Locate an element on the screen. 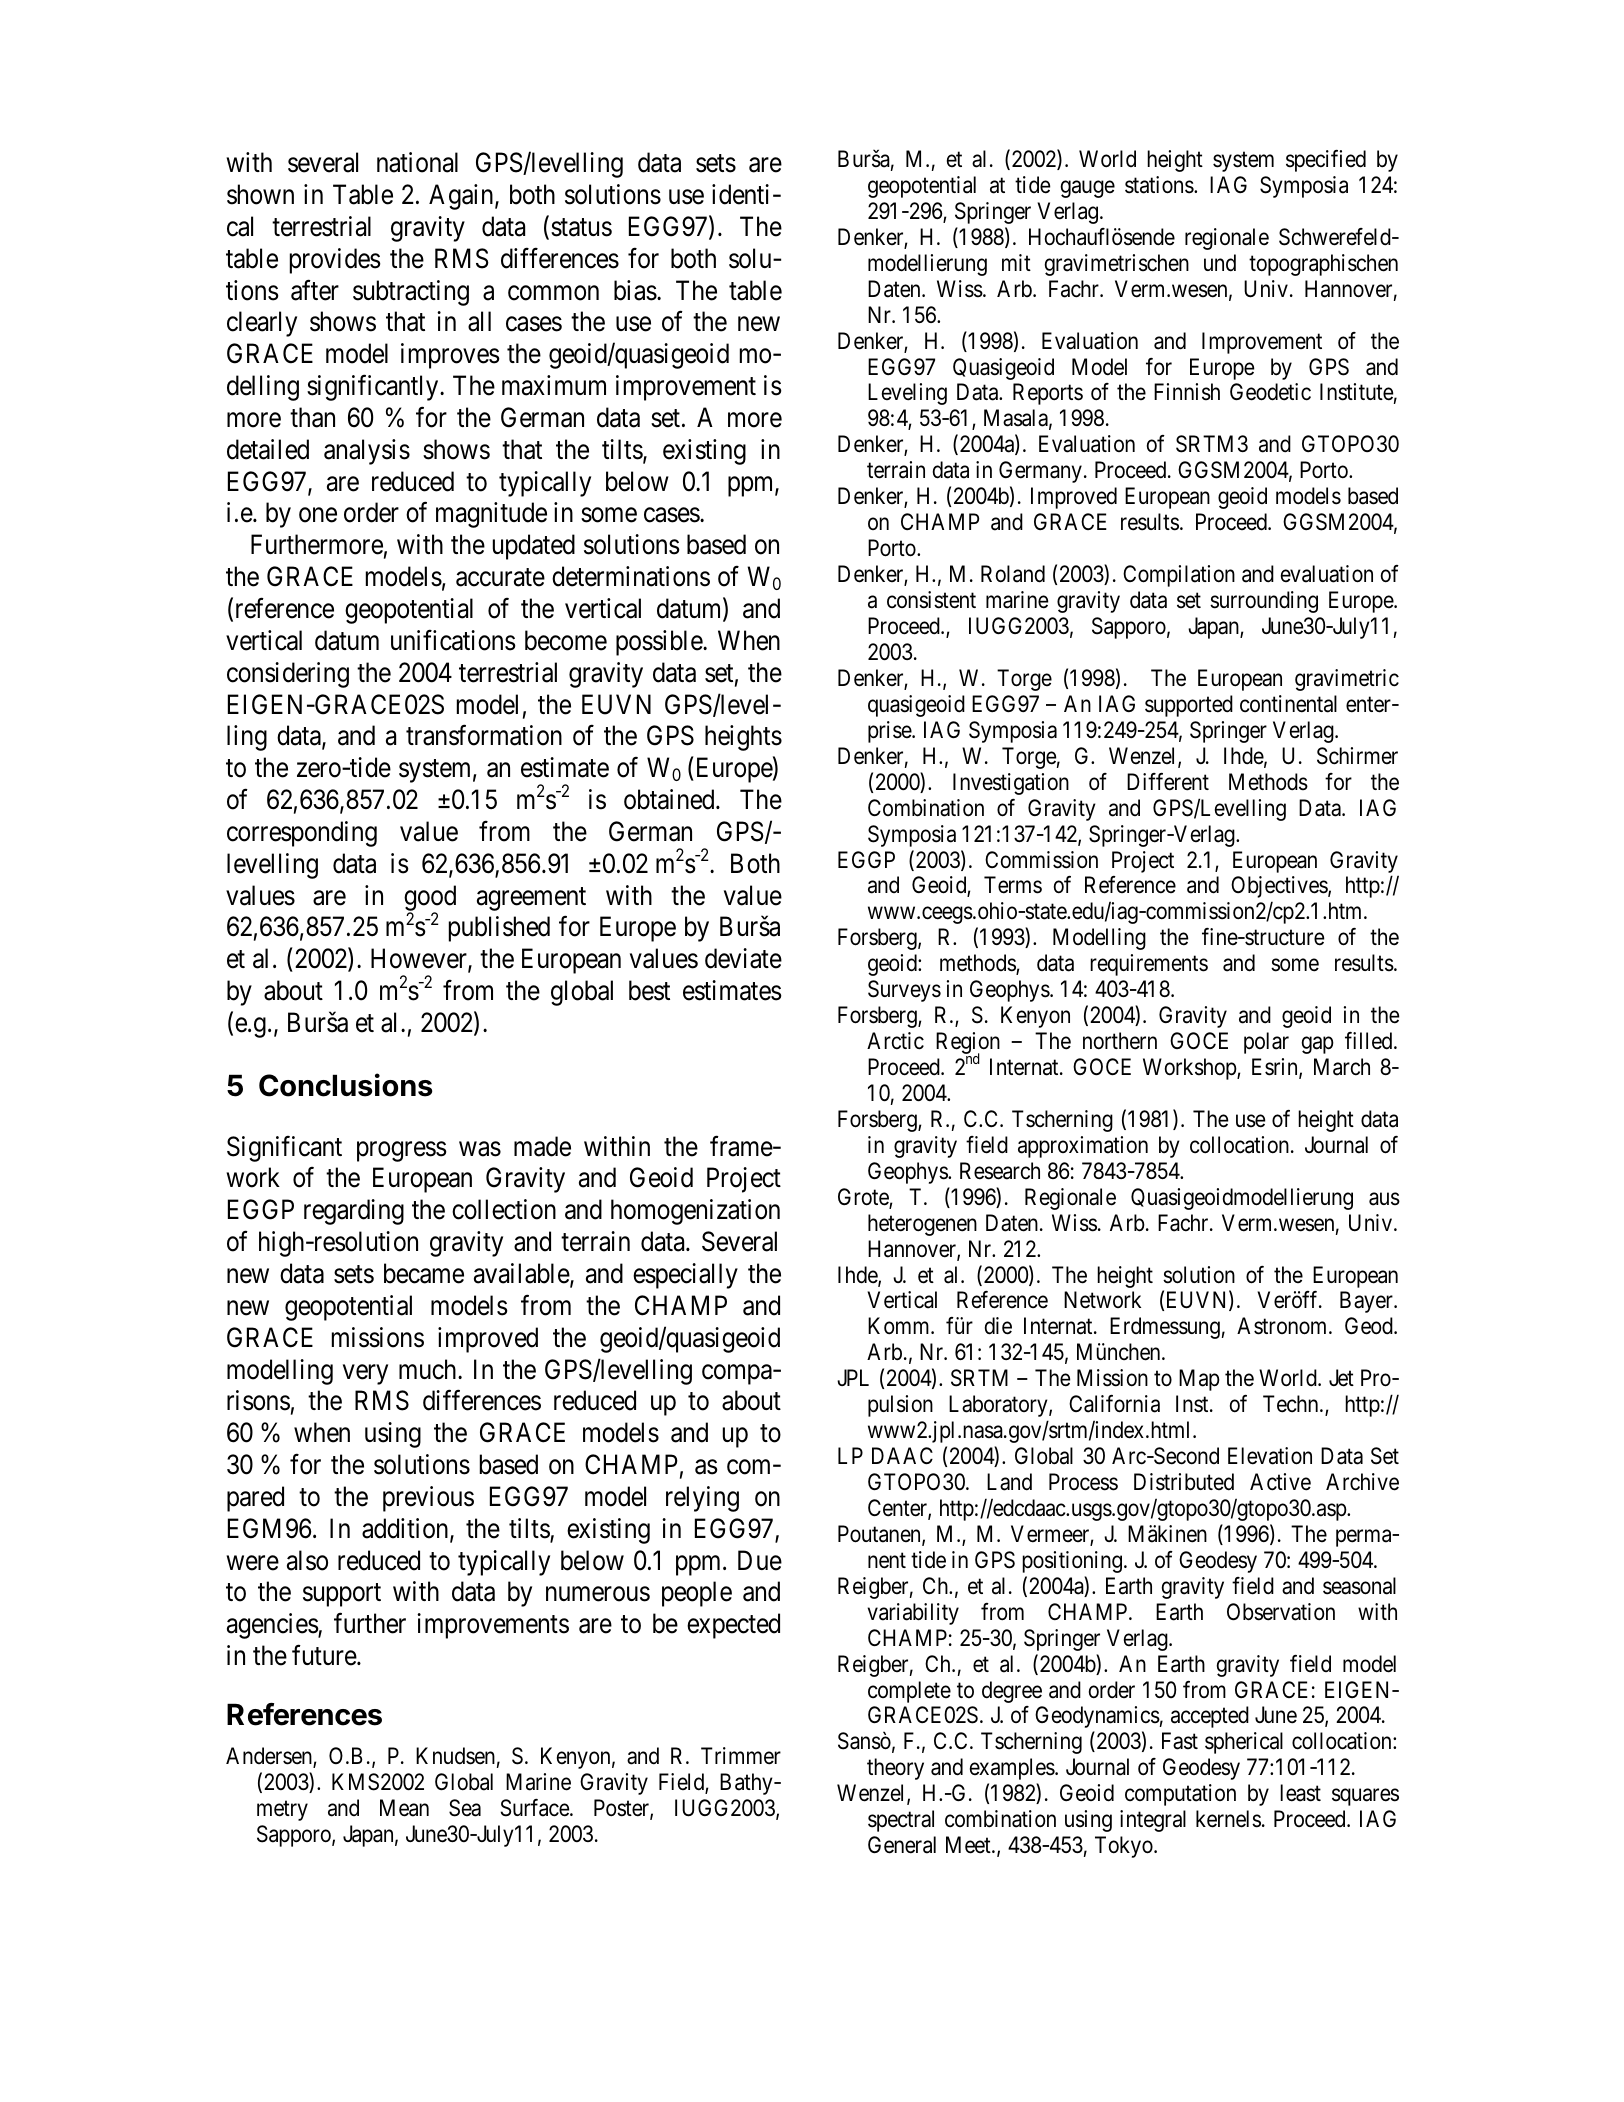  kernels is located at coordinates (1228, 1819).
